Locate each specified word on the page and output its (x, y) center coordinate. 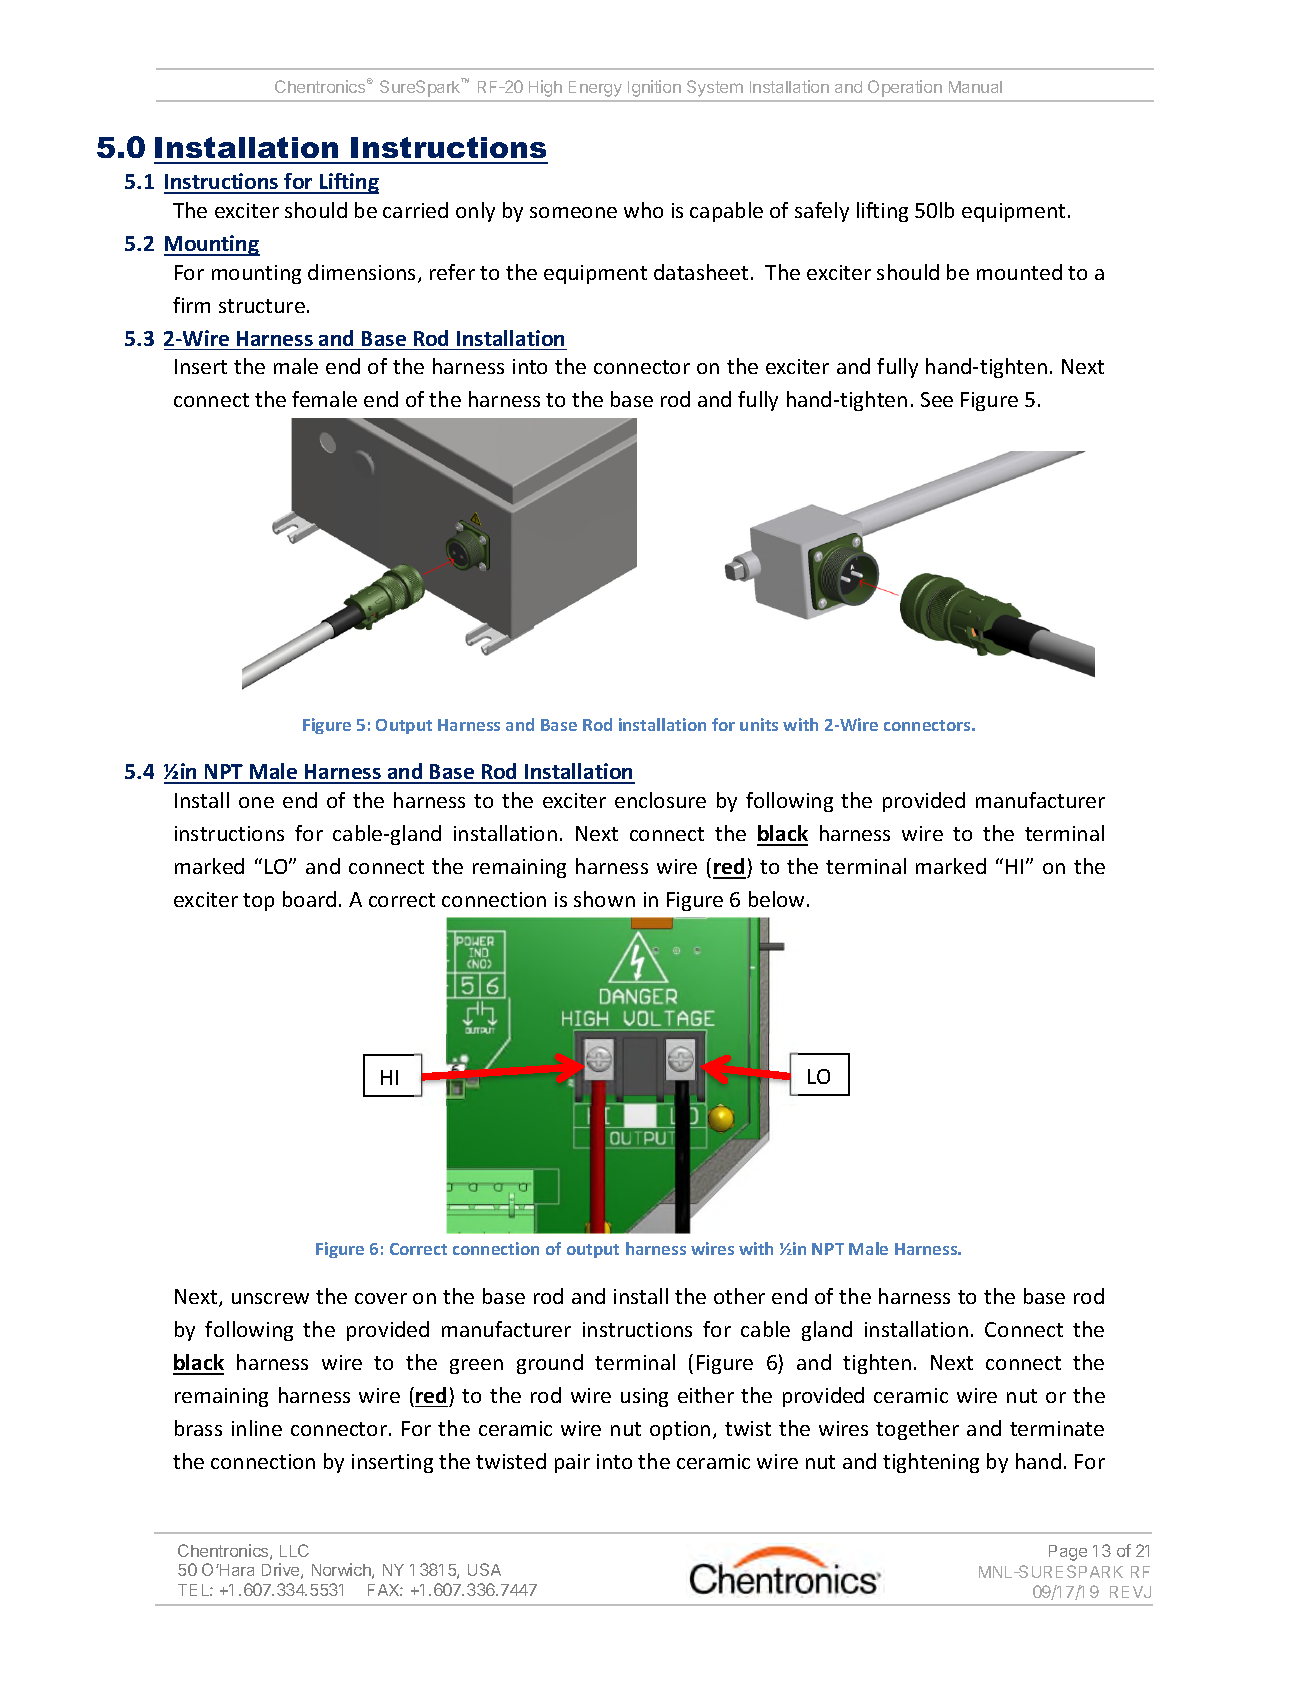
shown (604, 899)
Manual (975, 87)
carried (415, 210)
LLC (294, 1550)
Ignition (654, 88)
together (917, 1430)
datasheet (701, 272)
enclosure (660, 800)
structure (262, 306)
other (739, 1296)
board (309, 899)
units (759, 724)
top (258, 902)
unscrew (270, 1298)
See (937, 399)
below (776, 899)
